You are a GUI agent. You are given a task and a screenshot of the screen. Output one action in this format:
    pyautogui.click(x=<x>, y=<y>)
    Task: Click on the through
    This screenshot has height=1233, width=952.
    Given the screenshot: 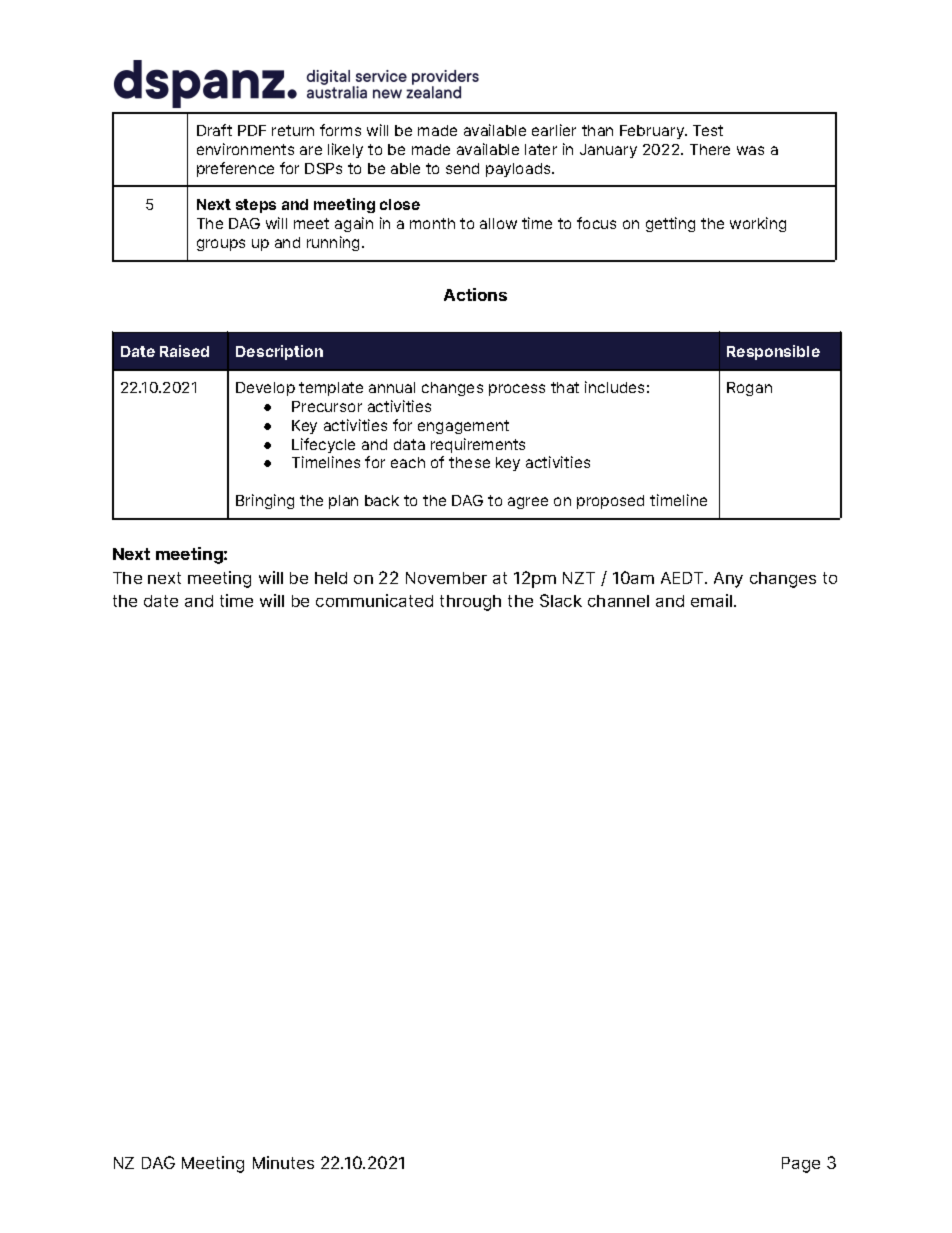 What is the action you would take?
    pyautogui.click(x=470, y=603)
